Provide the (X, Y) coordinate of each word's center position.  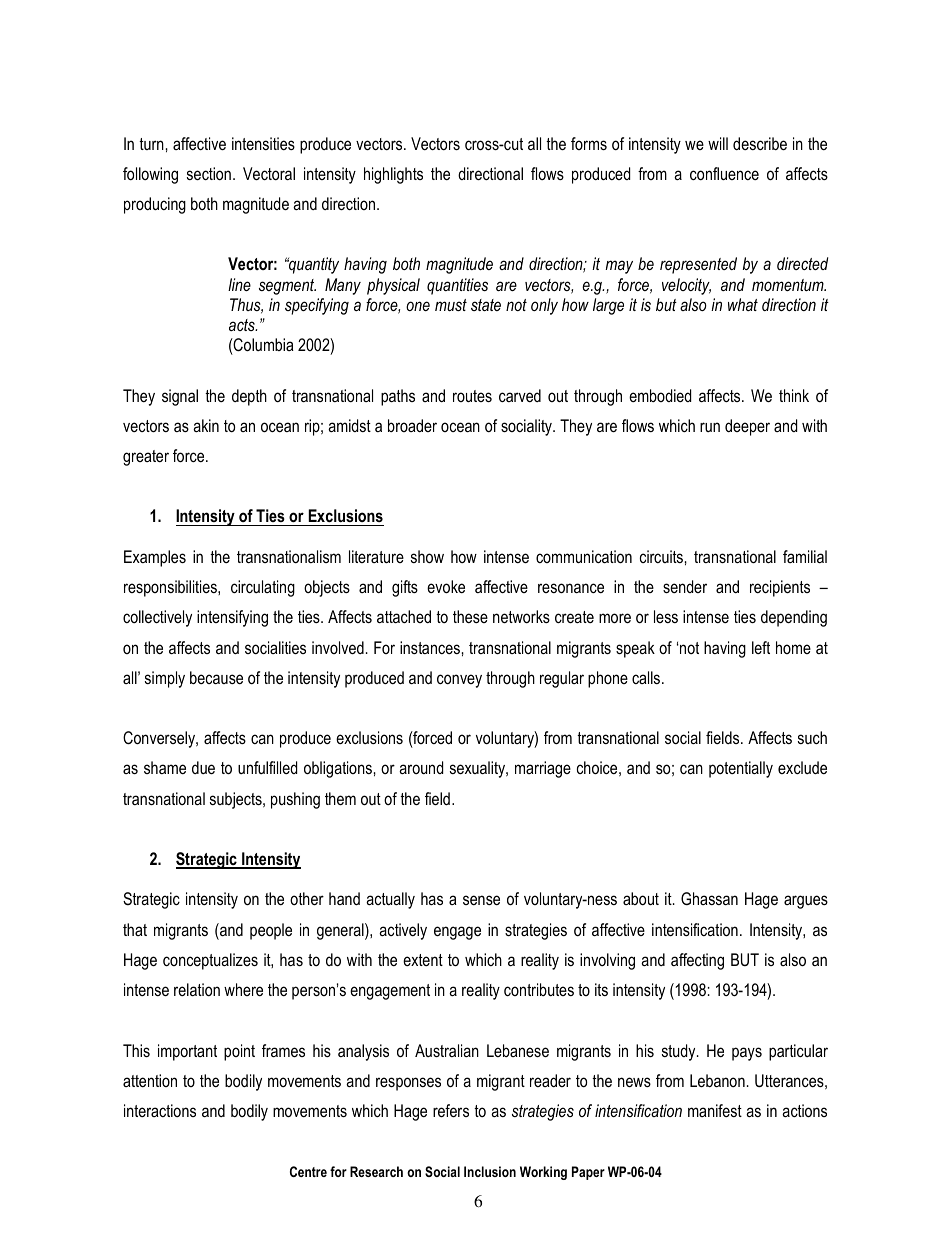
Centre (308, 1171)
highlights (393, 175)
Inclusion (490, 1171)
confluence (724, 173)
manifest (715, 1110)
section (209, 173)
